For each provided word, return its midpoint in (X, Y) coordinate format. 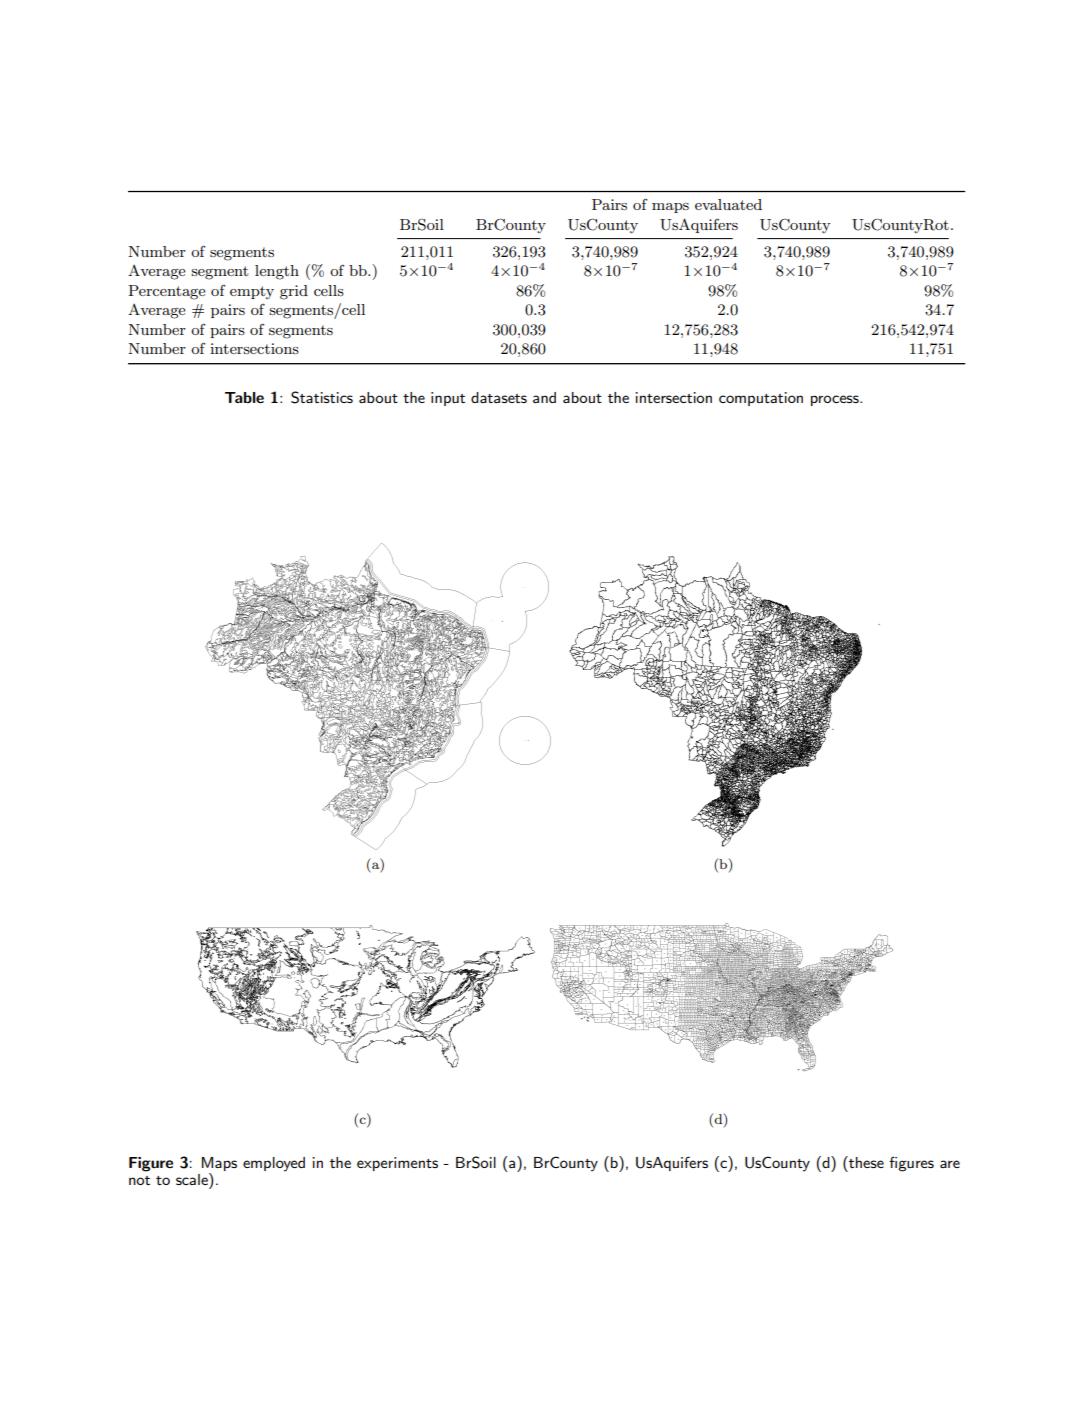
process (836, 400)
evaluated (728, 204)
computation (761, 399)
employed (274, 1164)
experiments (397, 1164)
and (544, 397)
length (277, 272)
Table (244, 397)
